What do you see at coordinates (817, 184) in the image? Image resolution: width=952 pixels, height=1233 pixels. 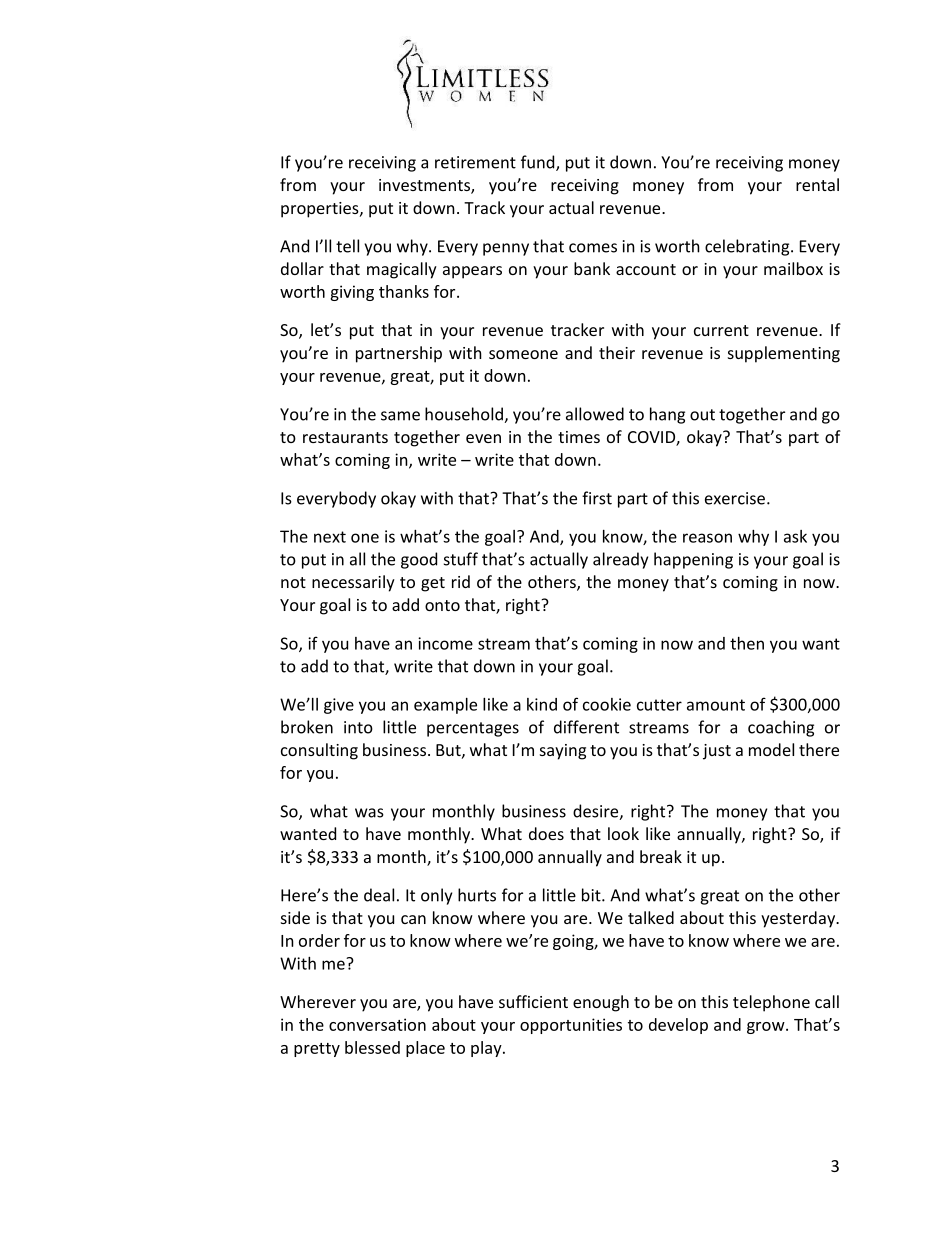 I see `rental` at bounding box center [817, 184].
